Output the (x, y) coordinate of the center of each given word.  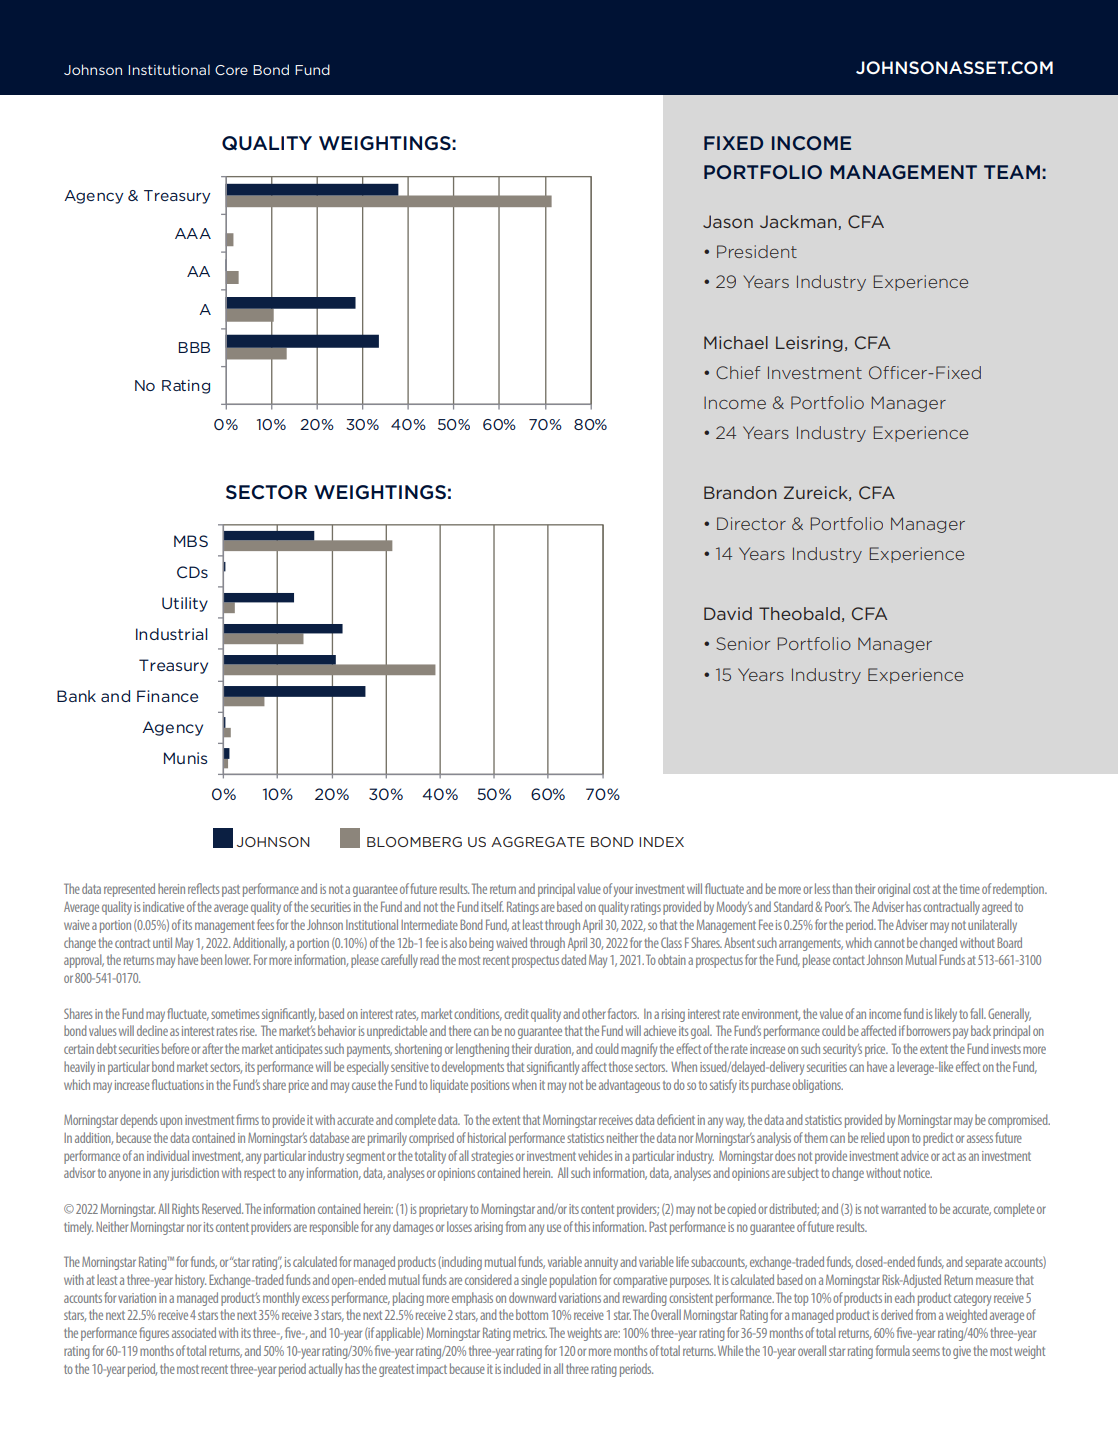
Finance (167, 696)
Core (231, 70)
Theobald (799, 613)
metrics (530, 1333)
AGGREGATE (538, 842)
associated (194, 1332)
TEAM (1012, 172)
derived (897, 1314)
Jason (728, 221)
